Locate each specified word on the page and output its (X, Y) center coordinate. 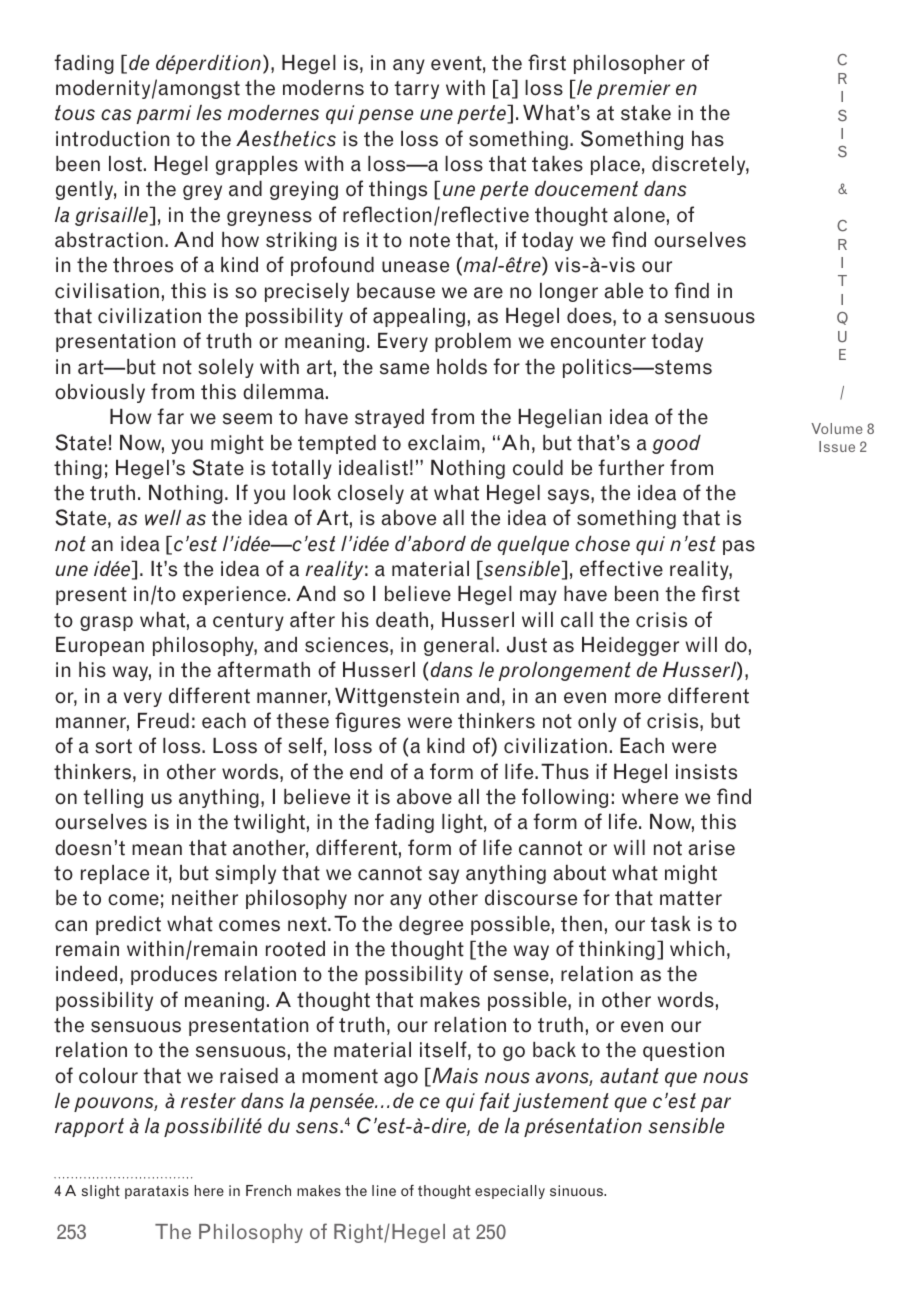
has (708, 139)
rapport (89, 1127)
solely (226, 368)
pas (739, 547)
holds (462, 367)
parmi (164, 114)
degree (431, 925)
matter (691, 898)
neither (205, 898)
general (459, 646)
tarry (416, 90)
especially (510, 1192)
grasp (106, 623)
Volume (837, 428)
